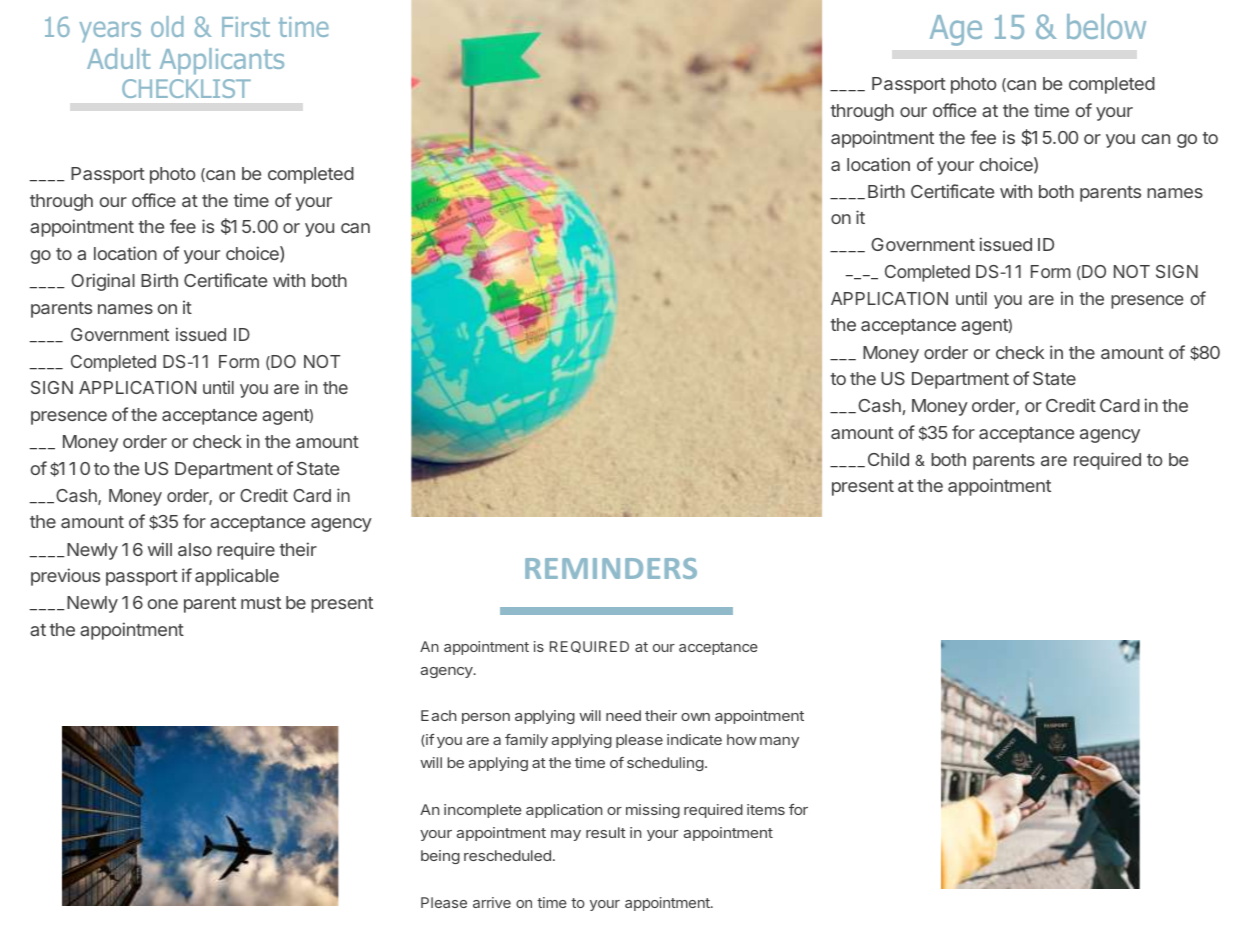 The image size is (1233, 952). Describe the element at coordinates (261, 603) in the screenshot. I see `must` at that location.
